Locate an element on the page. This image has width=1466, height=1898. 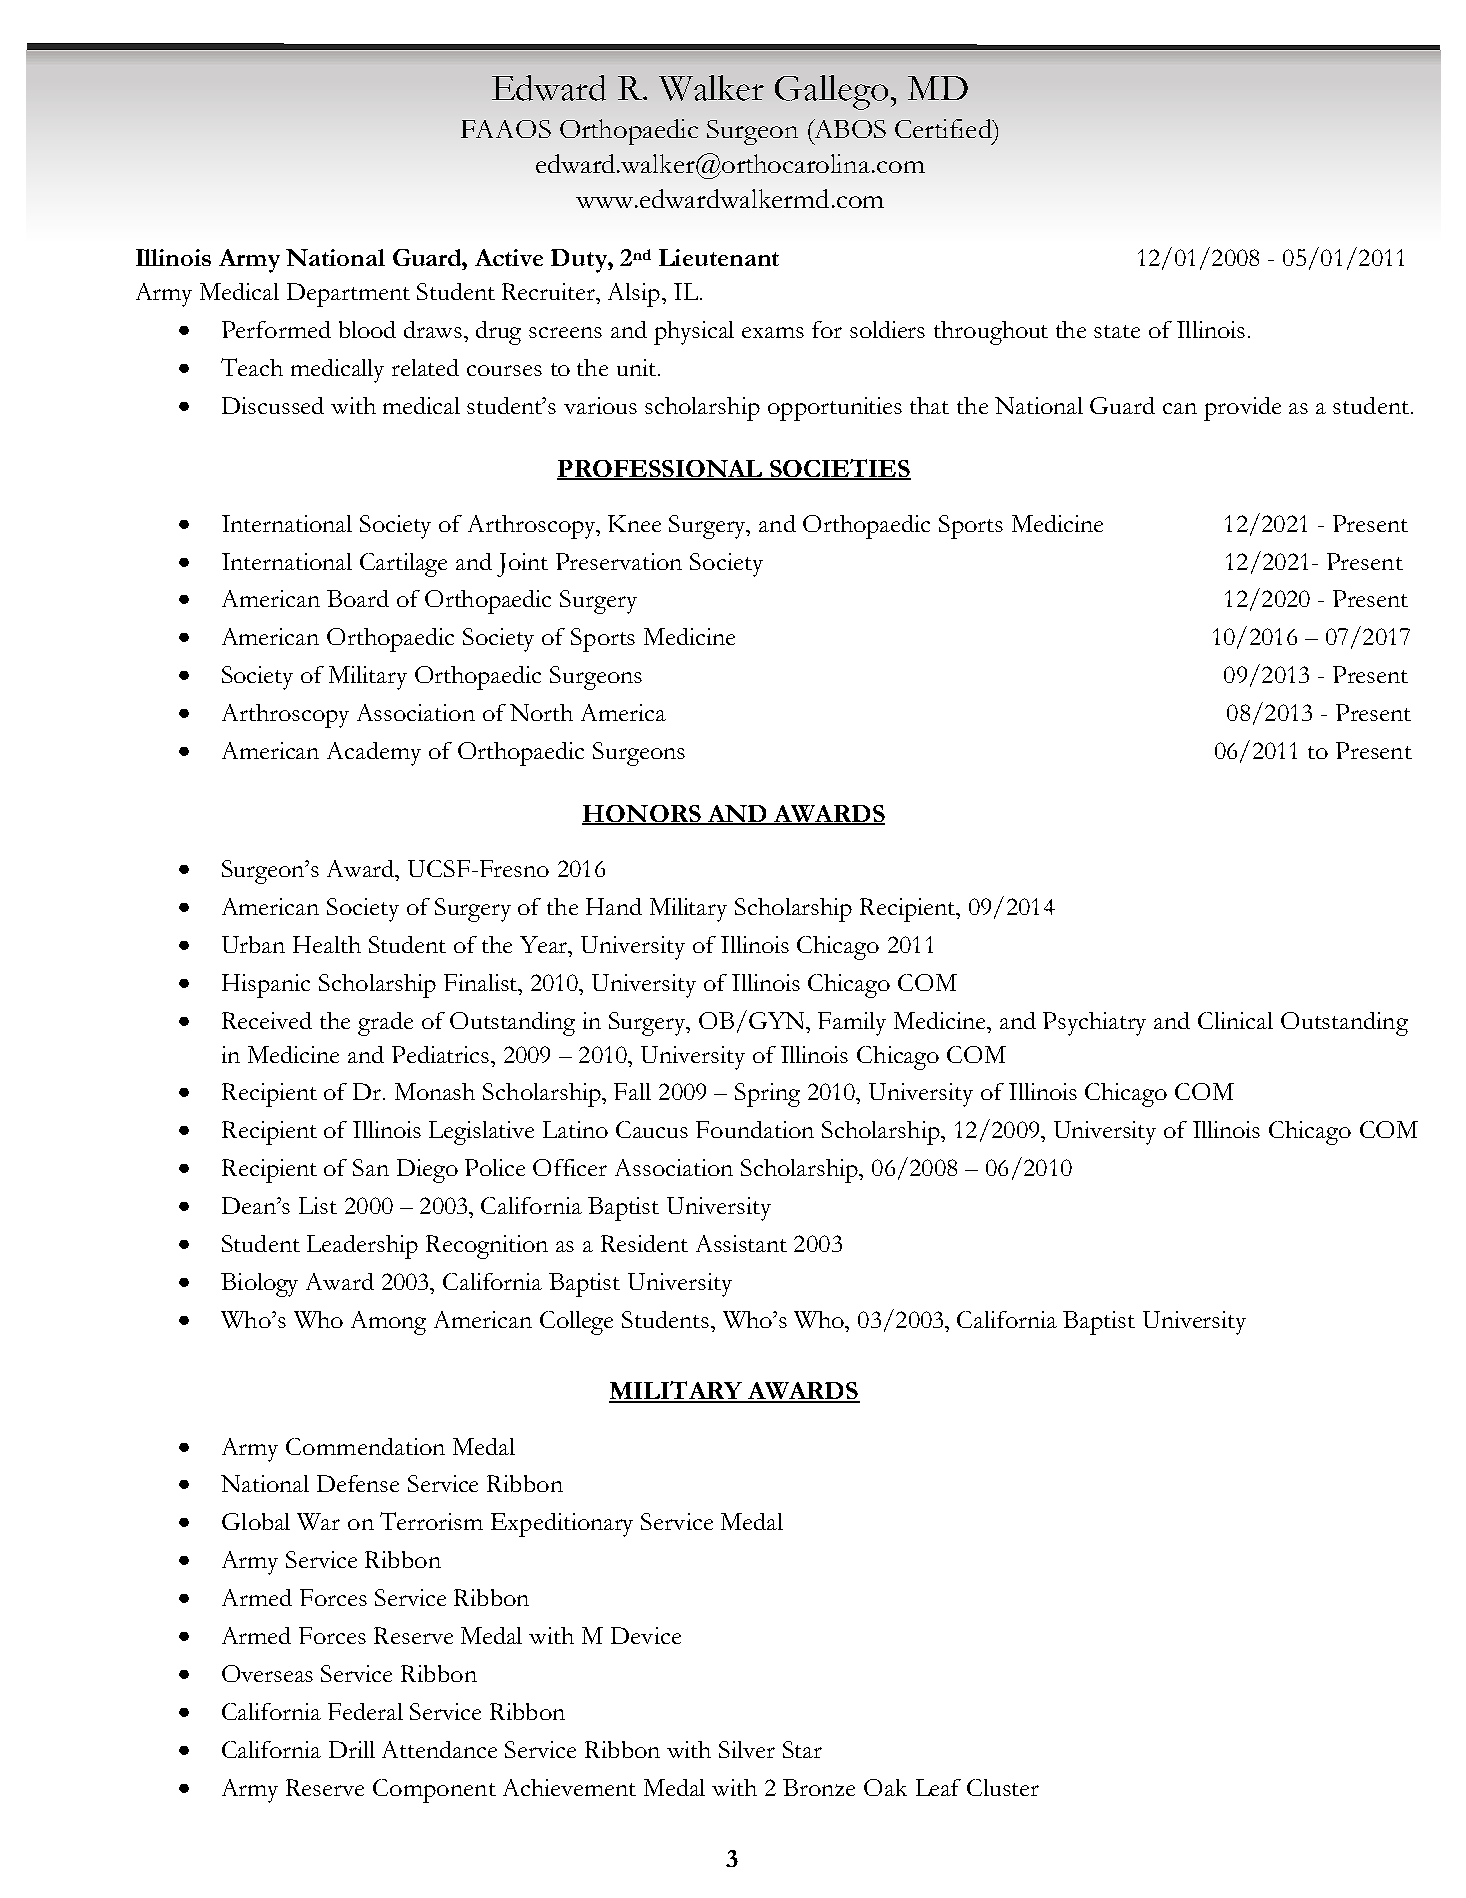
Among is located at coordinates (388, 1323).
